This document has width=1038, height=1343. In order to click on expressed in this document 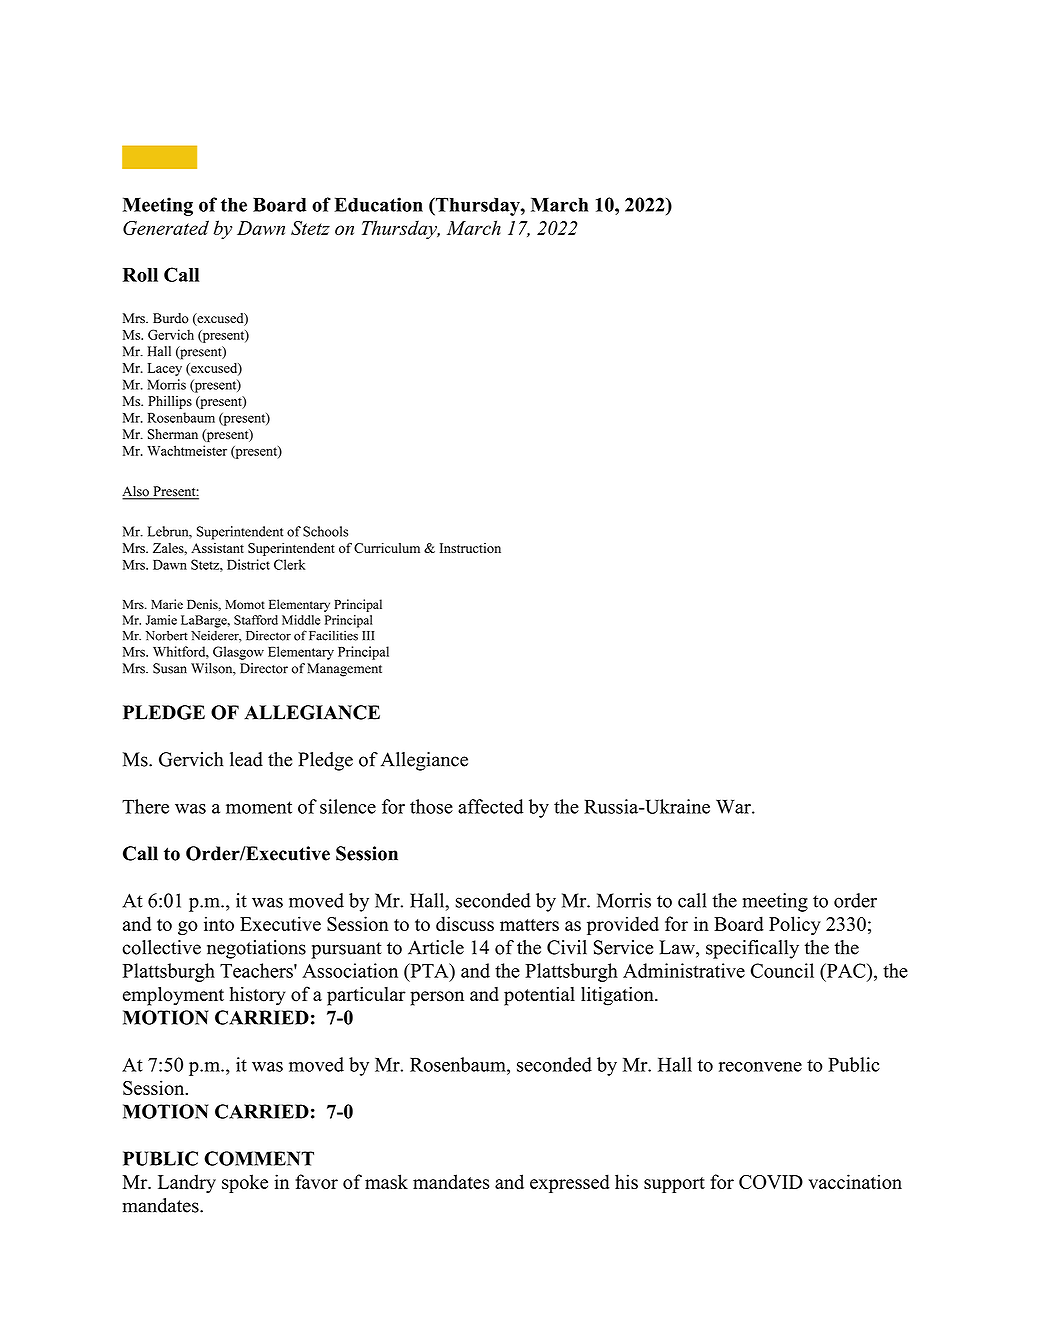, I will do `click(570, 1183)`.
